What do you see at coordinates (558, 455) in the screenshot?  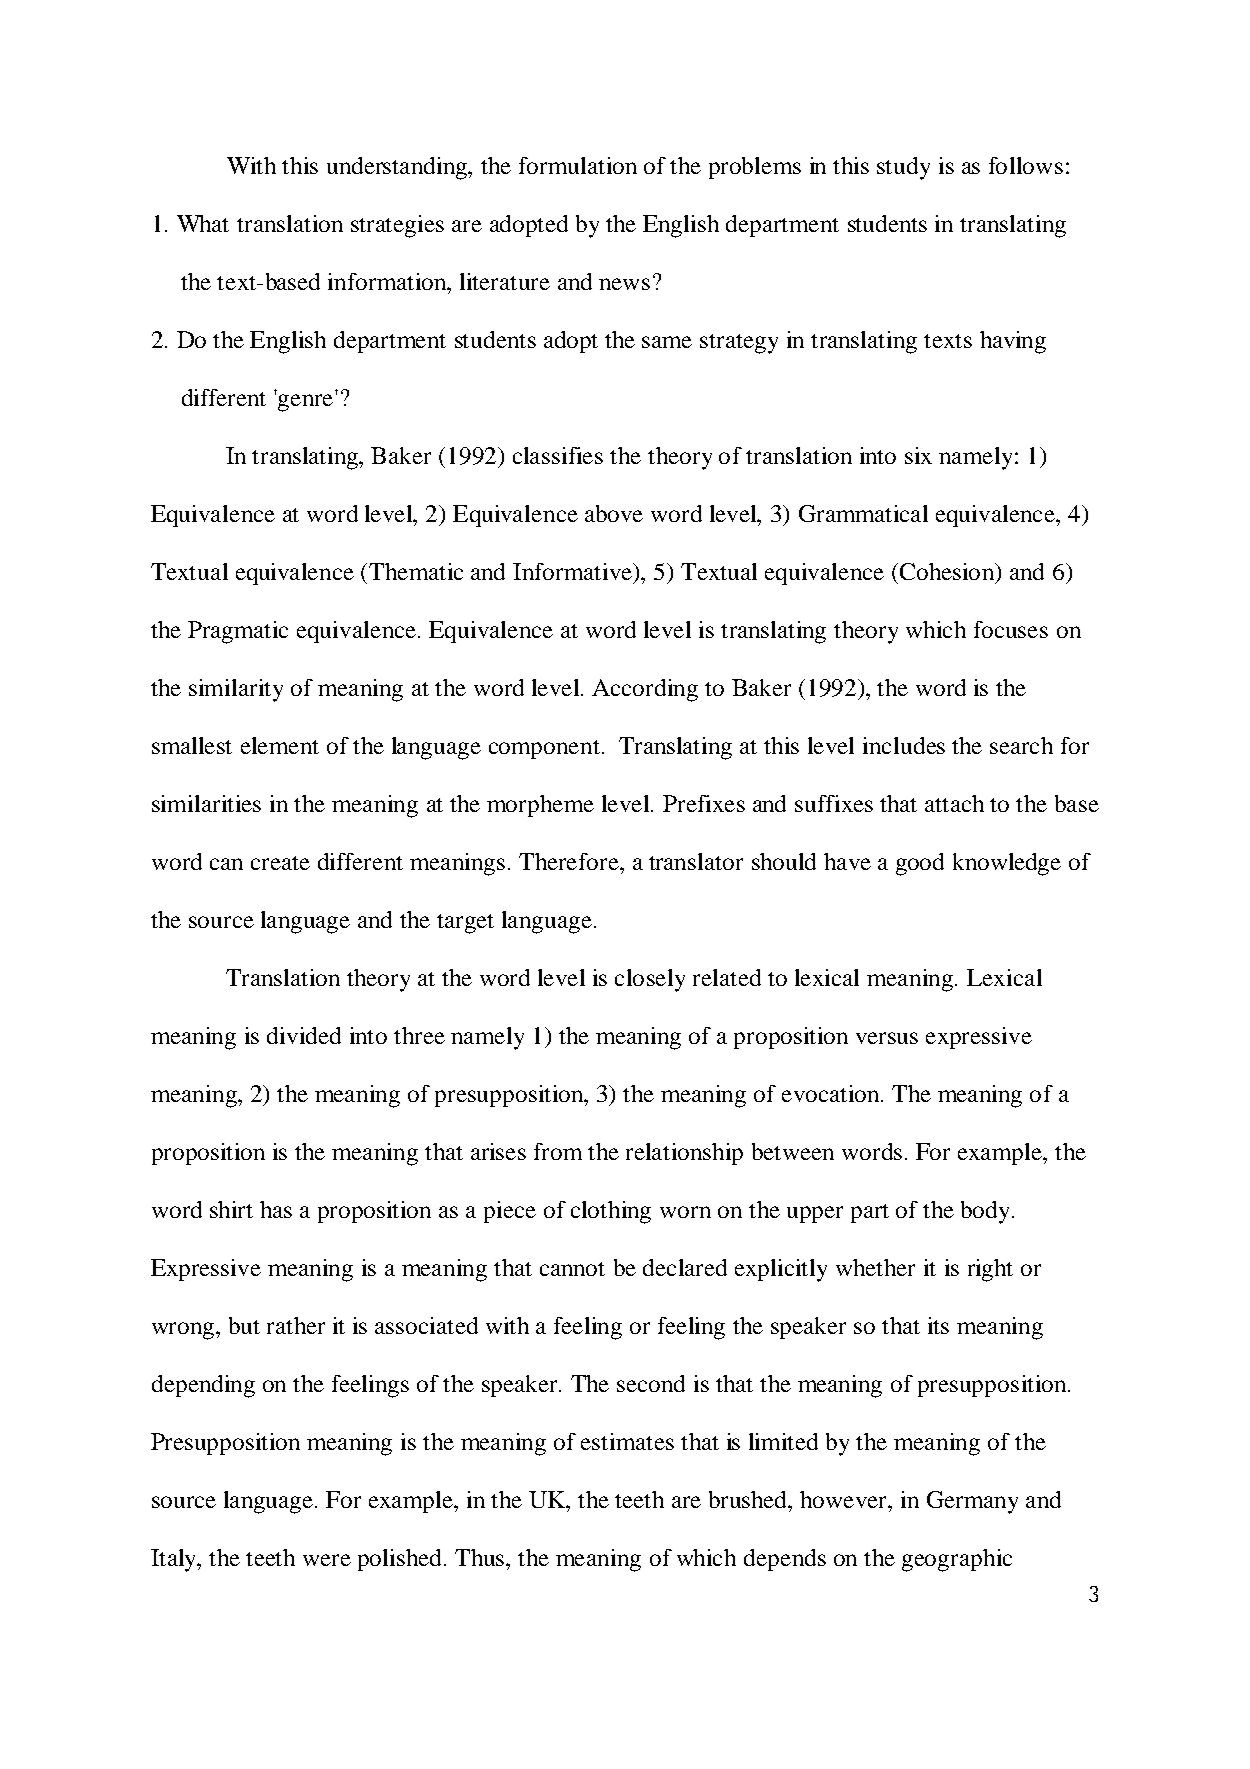 I see `classifies` at bounding box center [558, 455].
